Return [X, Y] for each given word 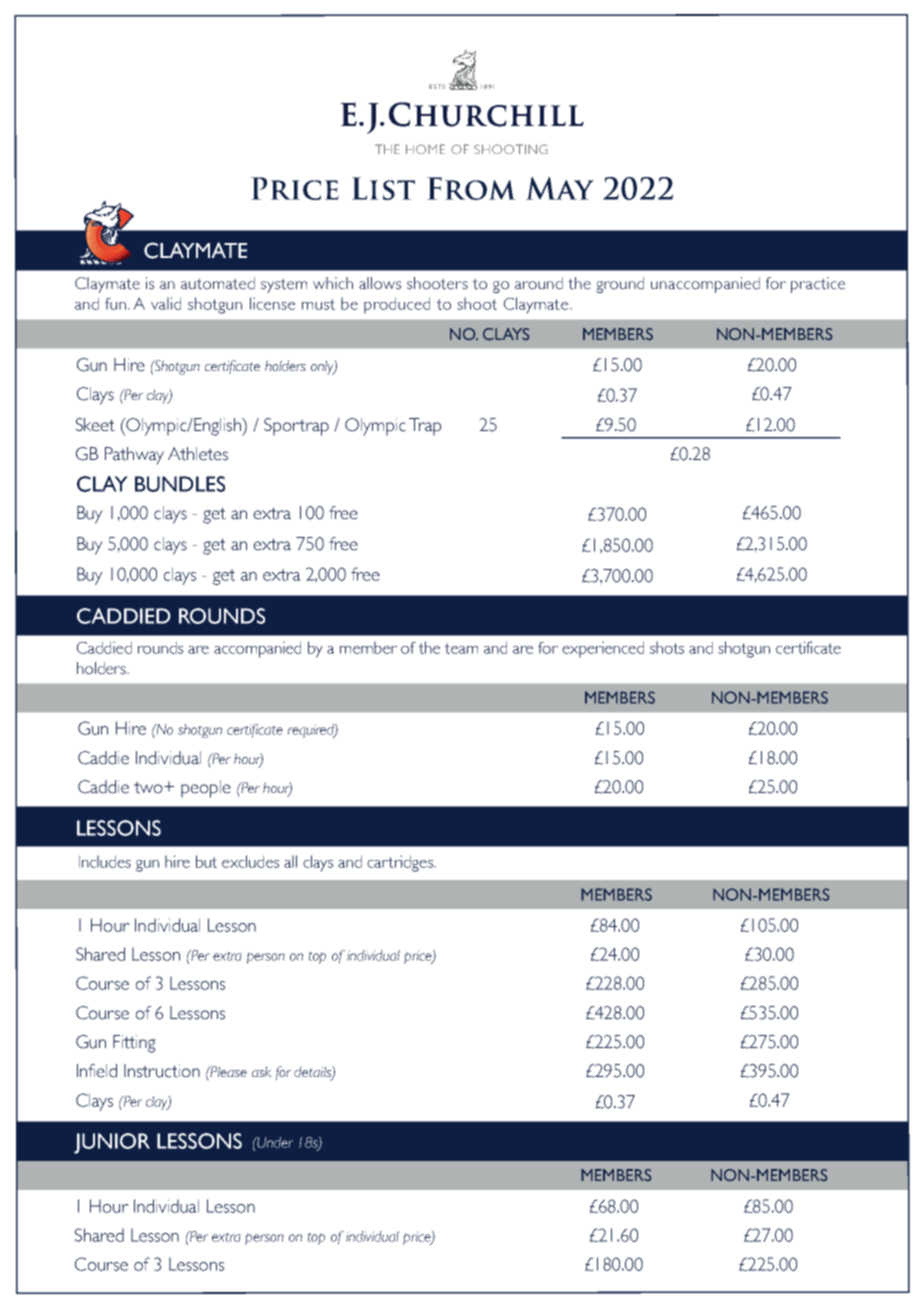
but [206, 861]
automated [218, 283]
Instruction [162, 1071]
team [461, 648]
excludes [250, 861]
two [149, 787]
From [471, 188]
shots [667, 647]
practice [818, 285]
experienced [603, 649]
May [560, 188]
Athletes [198, 454]
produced [397, 305]
